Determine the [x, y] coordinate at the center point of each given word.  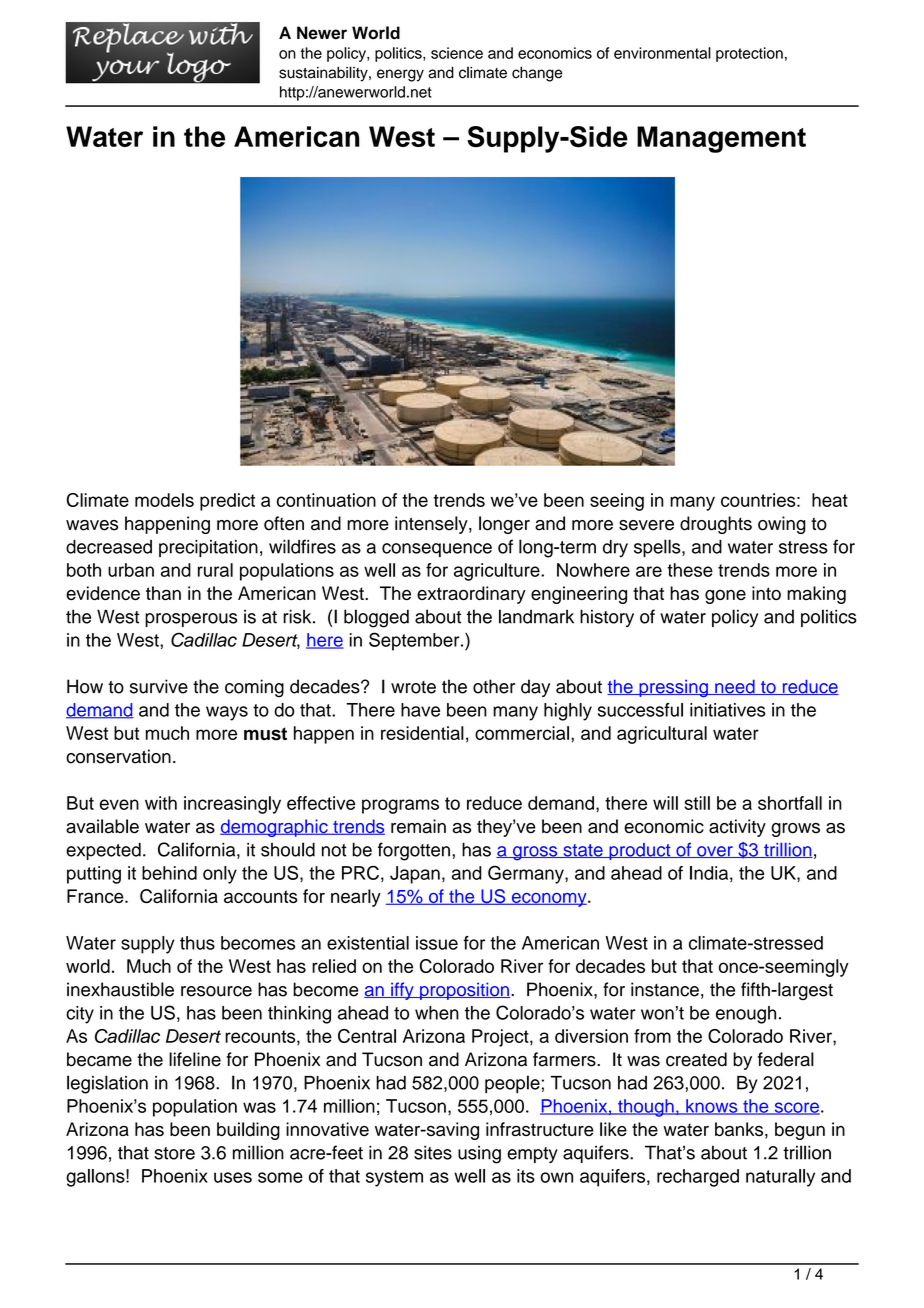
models [164, 500]
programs [400, 806]
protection [749, 54]
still [697, 803]
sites [433, 1152]
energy [400, 75]
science [457, 53]
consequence [437, 550]
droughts [716, 525]
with [161, 803]
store [174, 1153]
